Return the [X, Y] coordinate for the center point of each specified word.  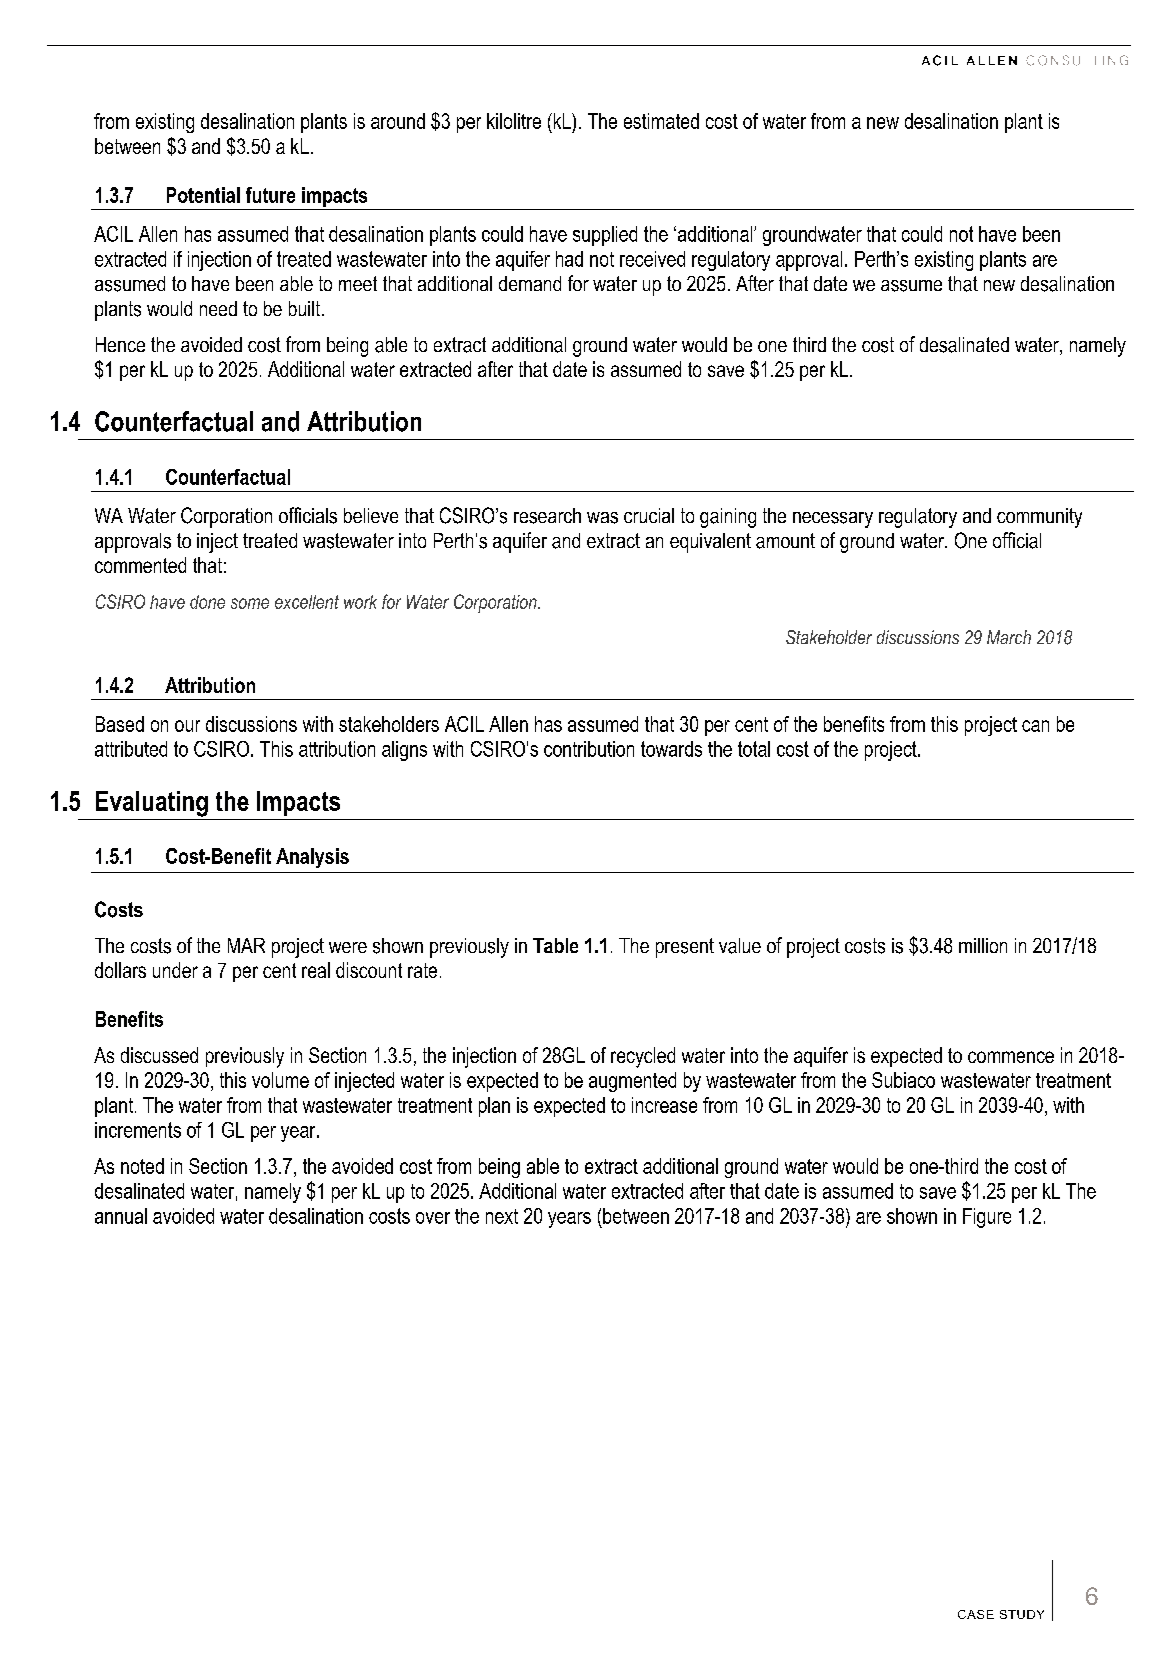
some [250, 603]
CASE [976, 1614]
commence [1011, 1057]
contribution [589, 749]
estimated [661, 121]
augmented [632, 1082]
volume [280, 1080]
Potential [203, 195]
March [1009, 637]
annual [121, 1216]
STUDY [1022, 1614]
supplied [605, 236]
